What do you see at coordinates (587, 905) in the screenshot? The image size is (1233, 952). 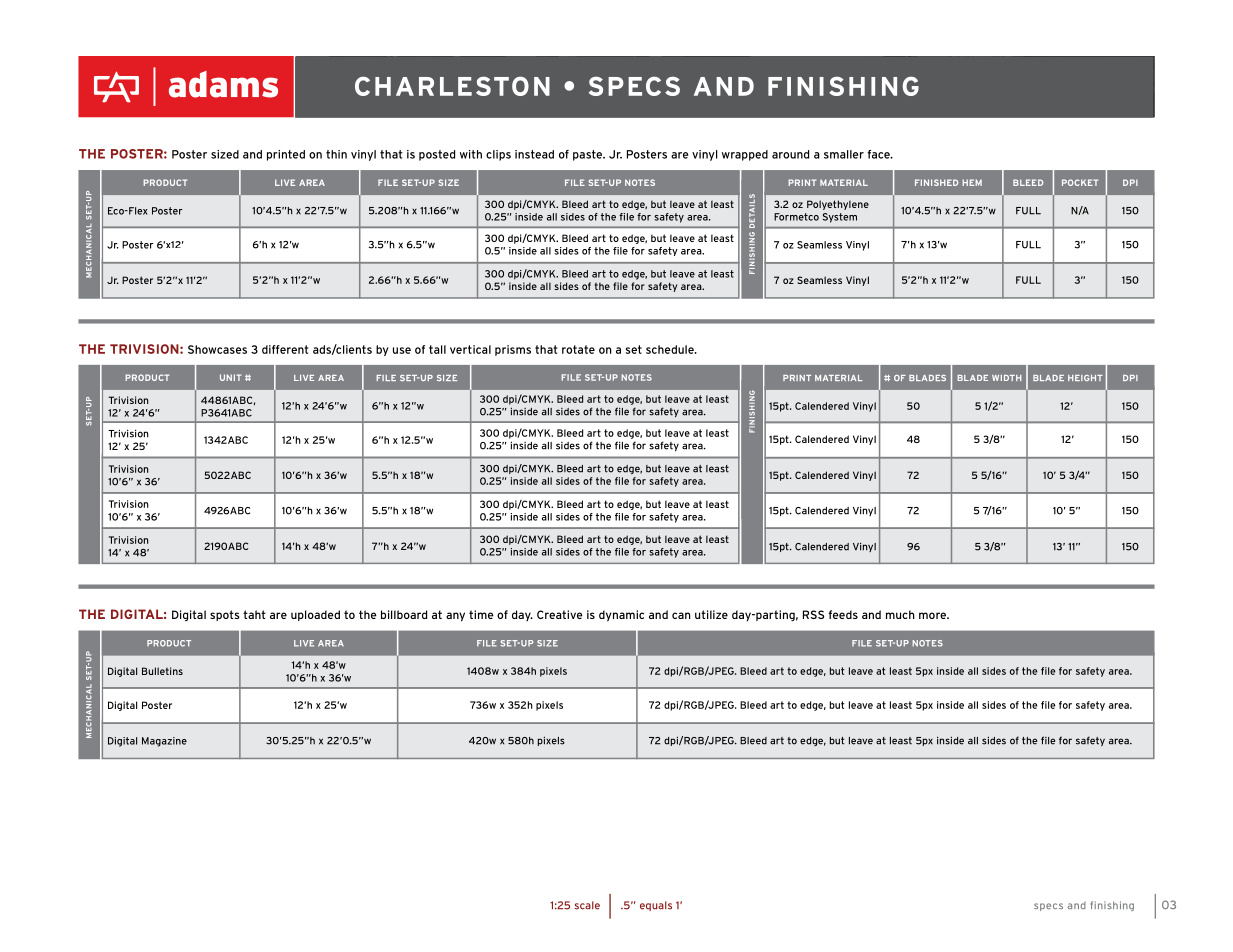 I see `scale` at bounding box center [587, 905].
